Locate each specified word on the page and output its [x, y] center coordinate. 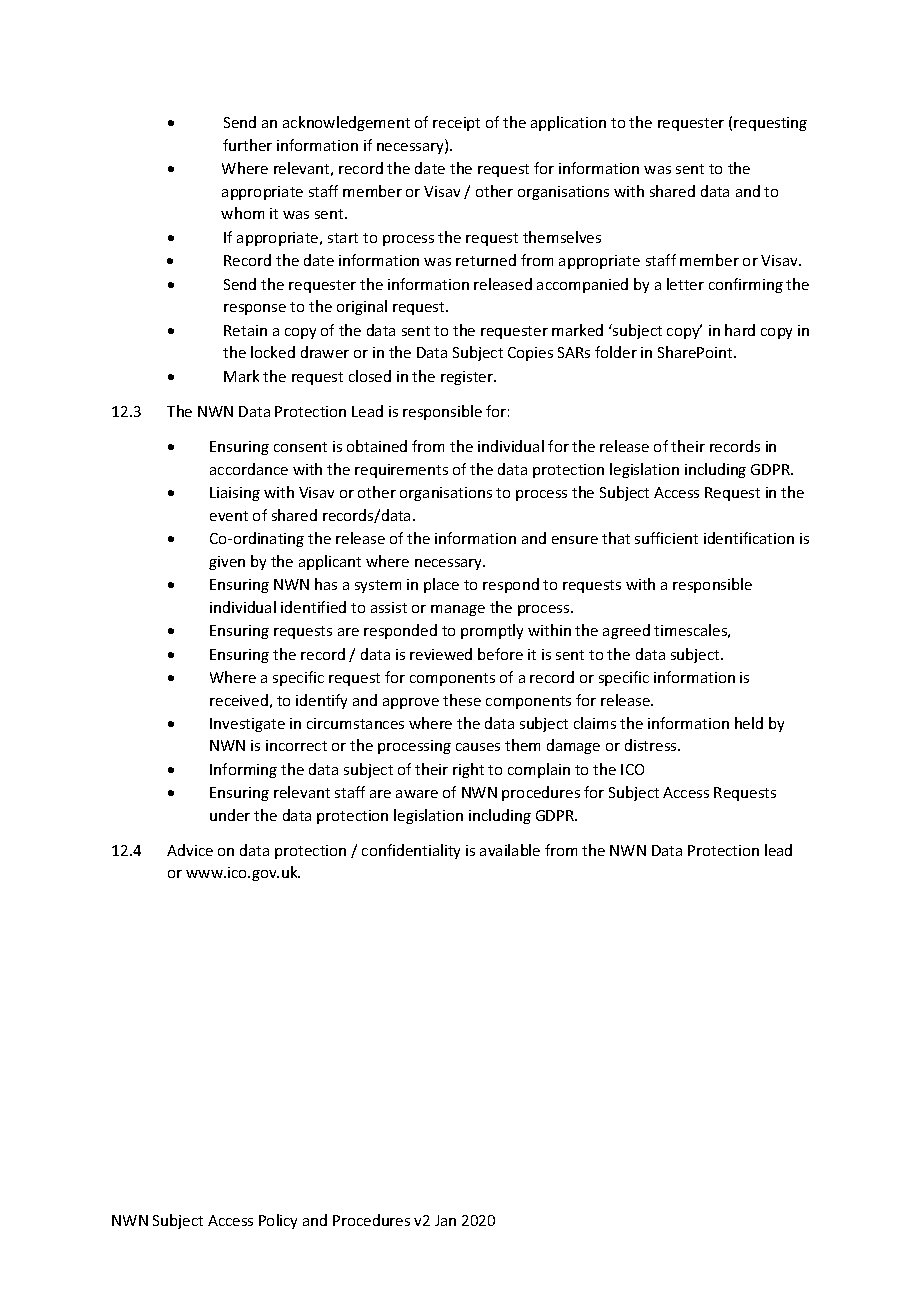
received [239, 700]
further [247, 145]
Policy [278, 1221]
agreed [626, 631]
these [462, 700]
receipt [456, 124]
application [568, 123]
